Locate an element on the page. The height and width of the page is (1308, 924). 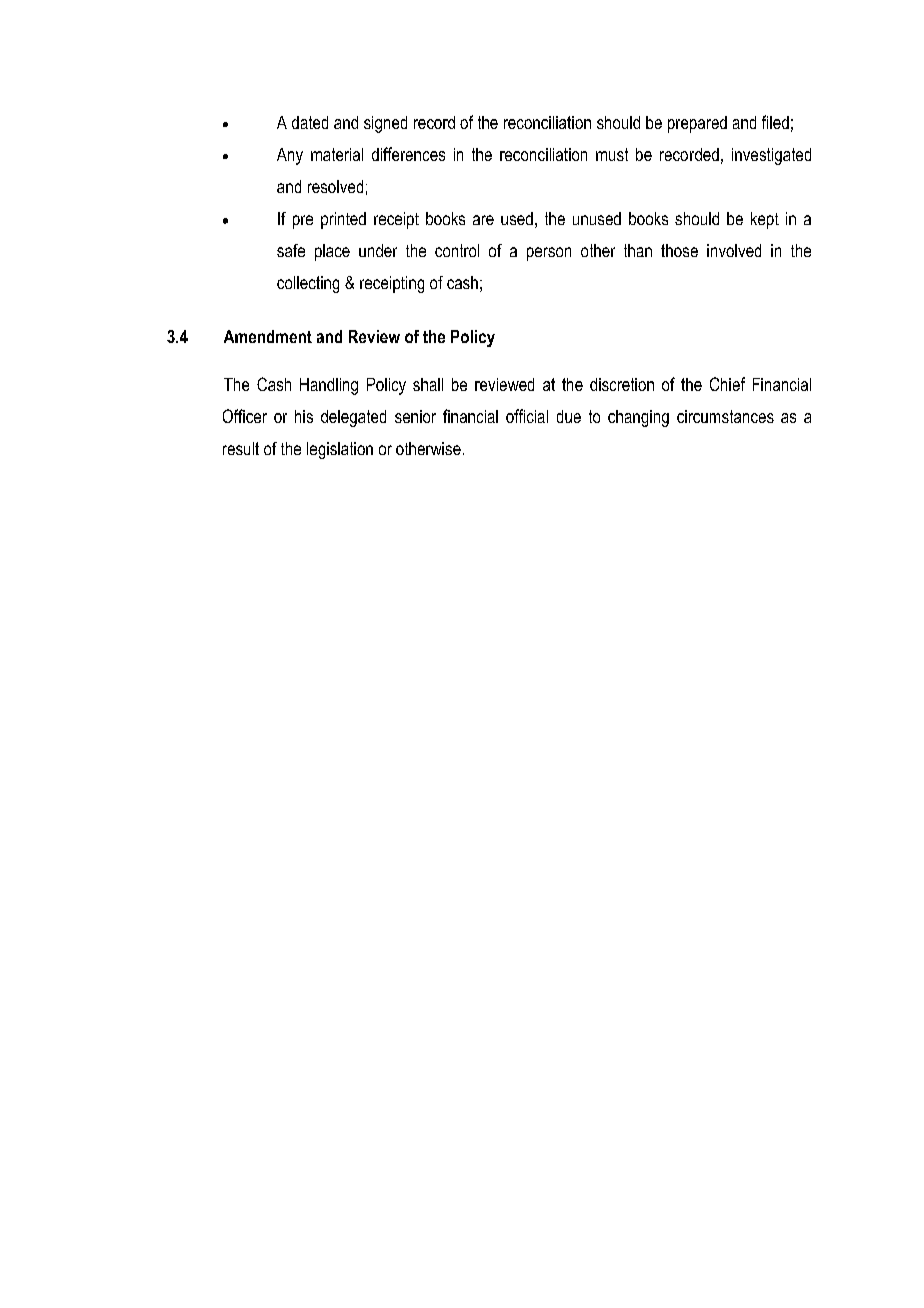
legislation is located at coordinates (340, 450).
